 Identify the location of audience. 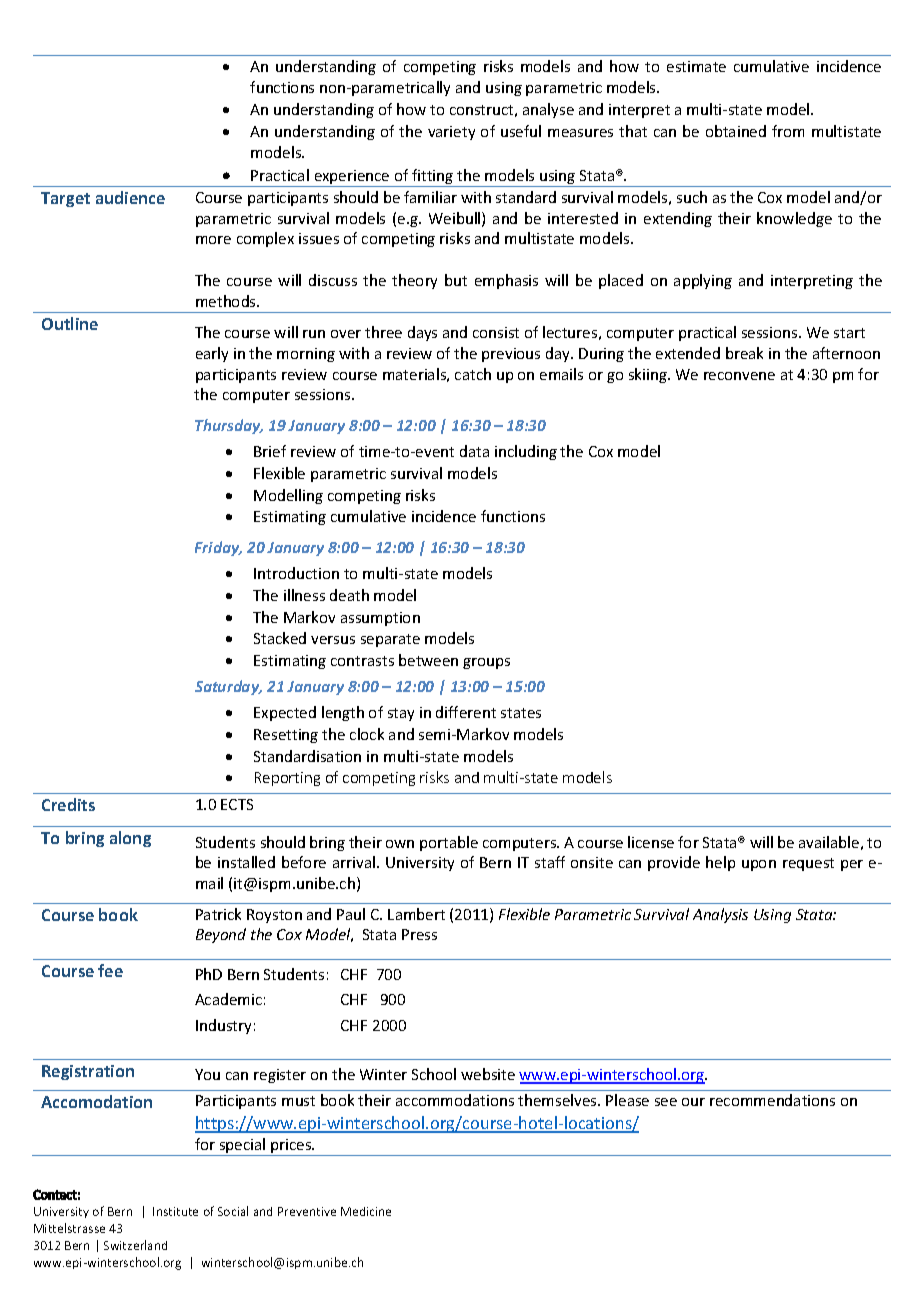
(130, 197).
